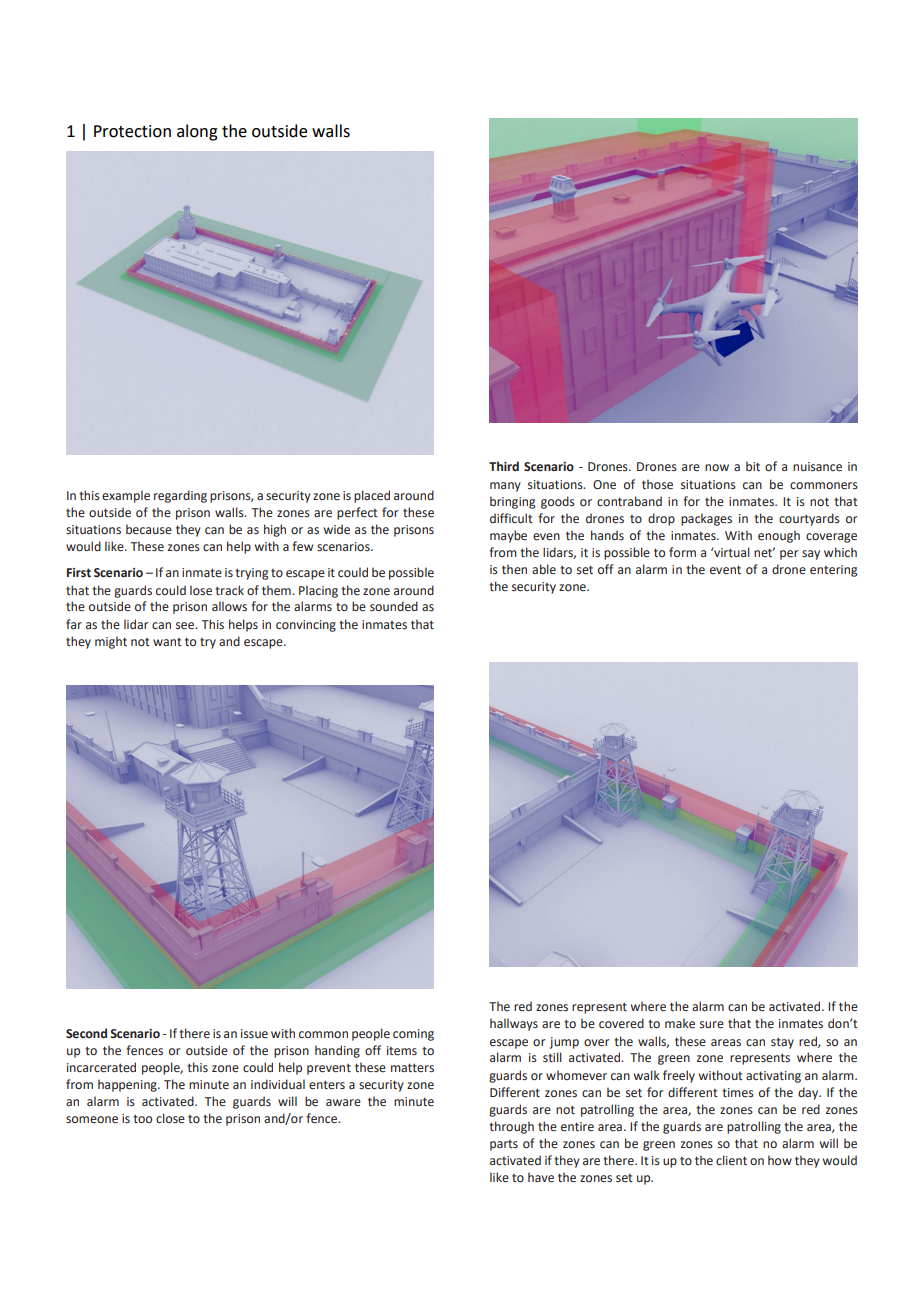 The height and width of the page is (1308, 924). Describe the element at coordinates (731, 1160) in the page. I see `client` at that location.
